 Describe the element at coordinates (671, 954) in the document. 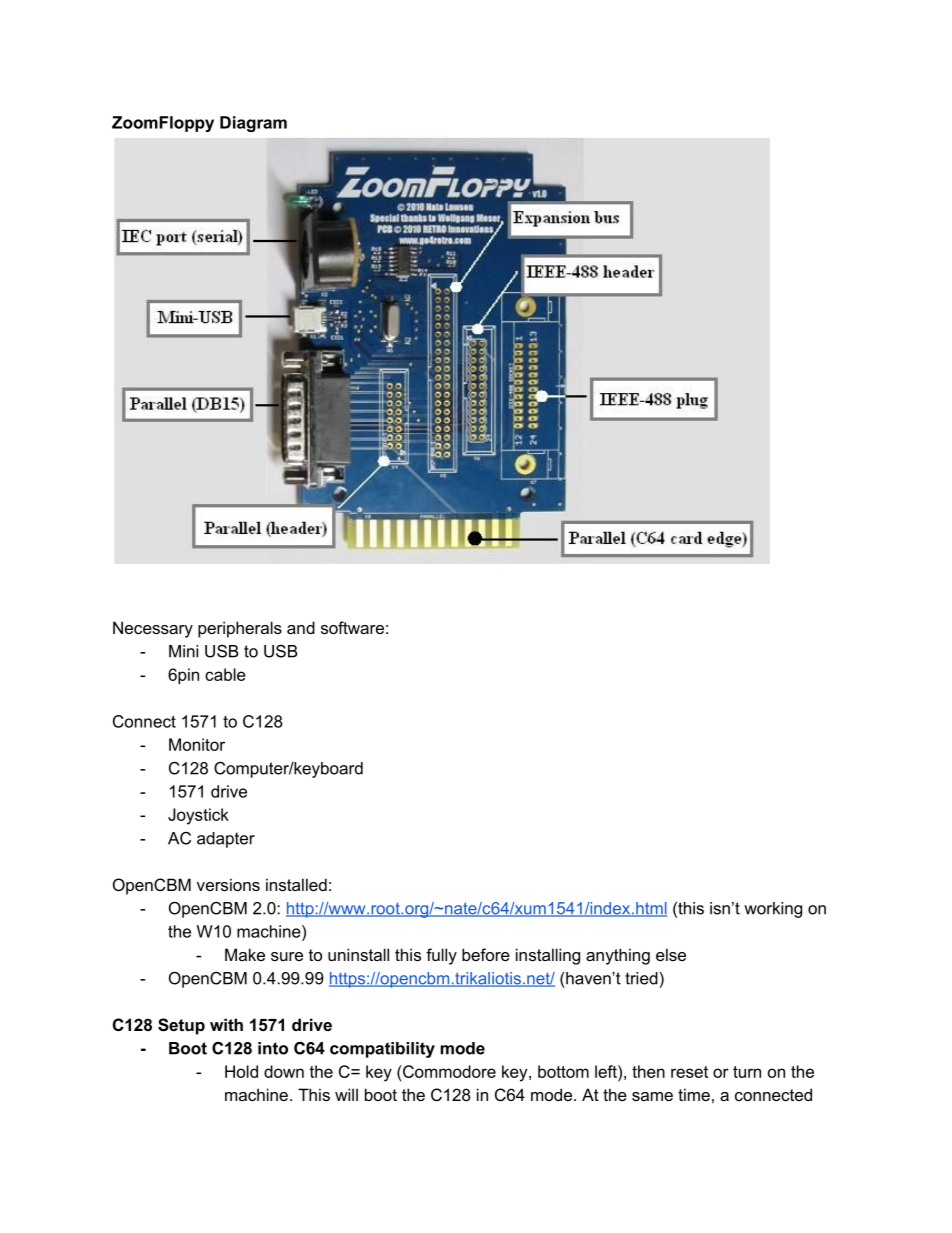

I see `else` at that location.
